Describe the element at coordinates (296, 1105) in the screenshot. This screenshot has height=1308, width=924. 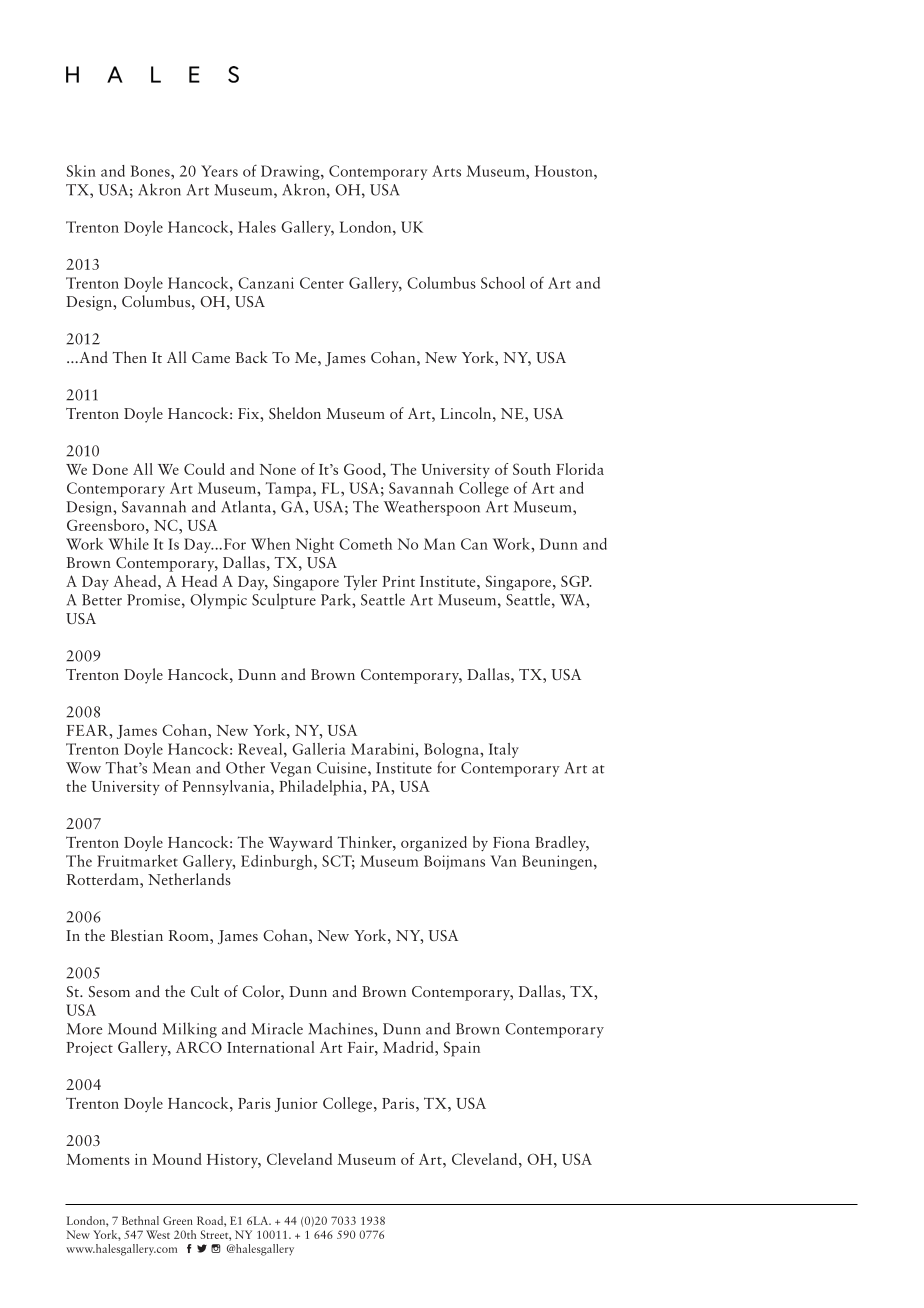
I see `Junior` at that location.
